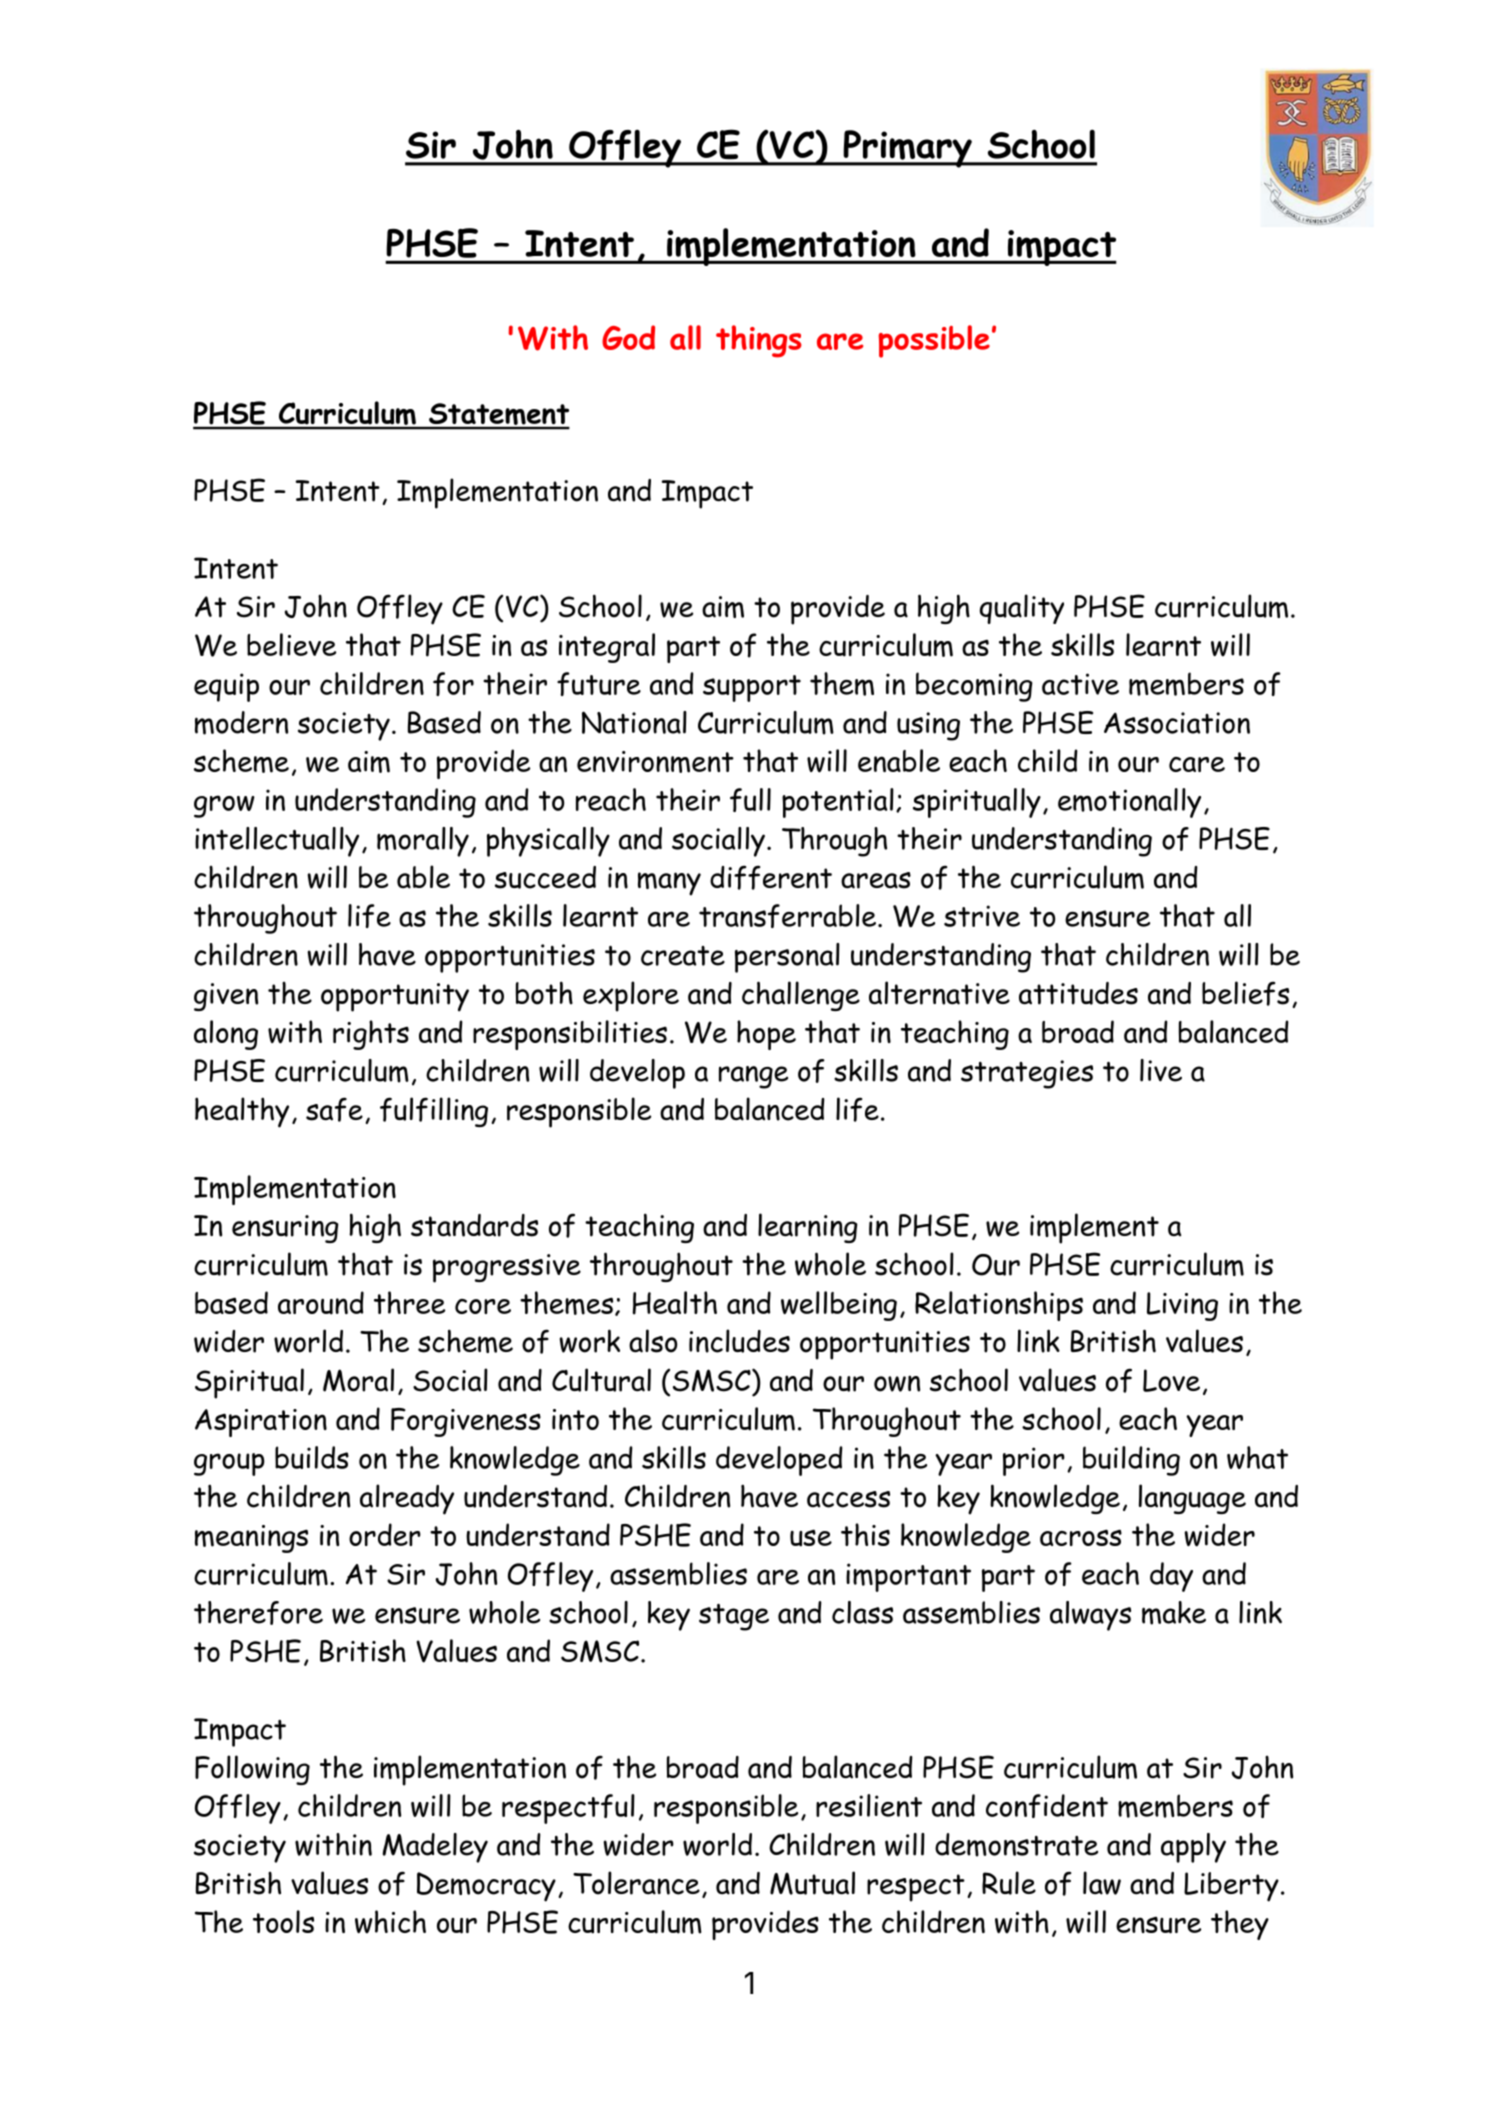 This document has width=1502, height=2125. I want to click on Primary, so click(907, 149).
